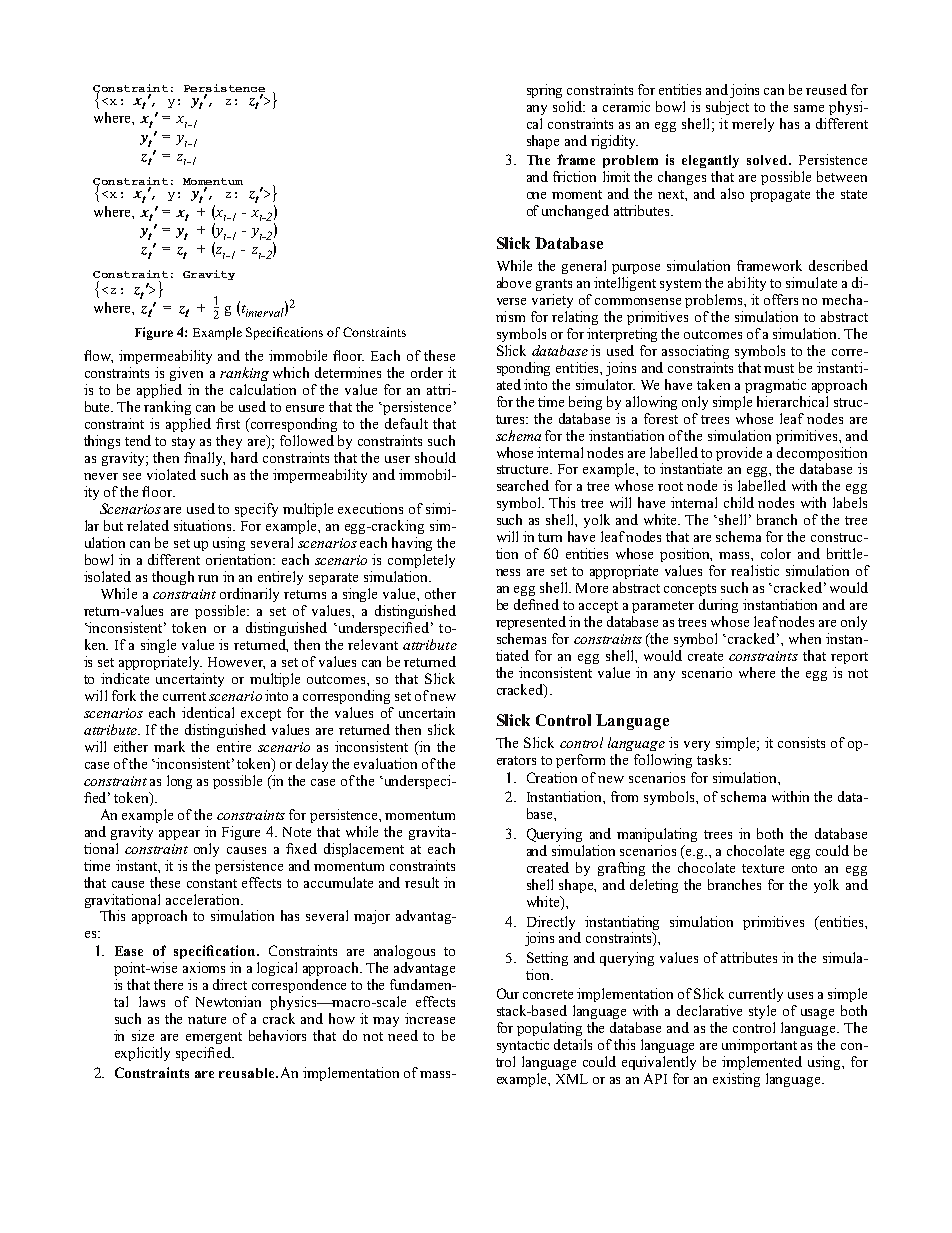 The height and width of the screenshot is (1233, 952). I want to click on consists, so click(801, 742).
